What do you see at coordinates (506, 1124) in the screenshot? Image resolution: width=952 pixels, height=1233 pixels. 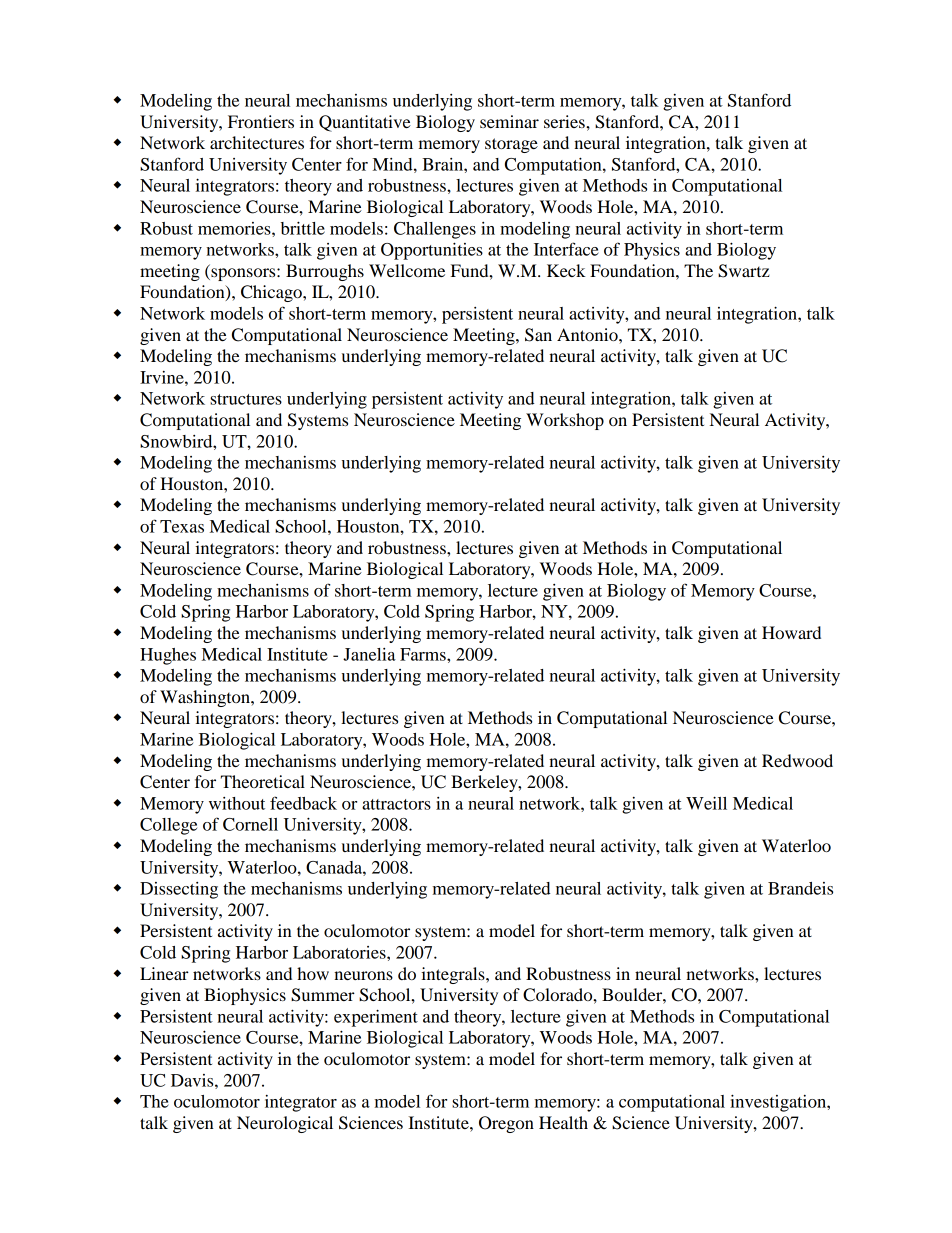 I see `Oregon` at bounding box center [506, 1124].
